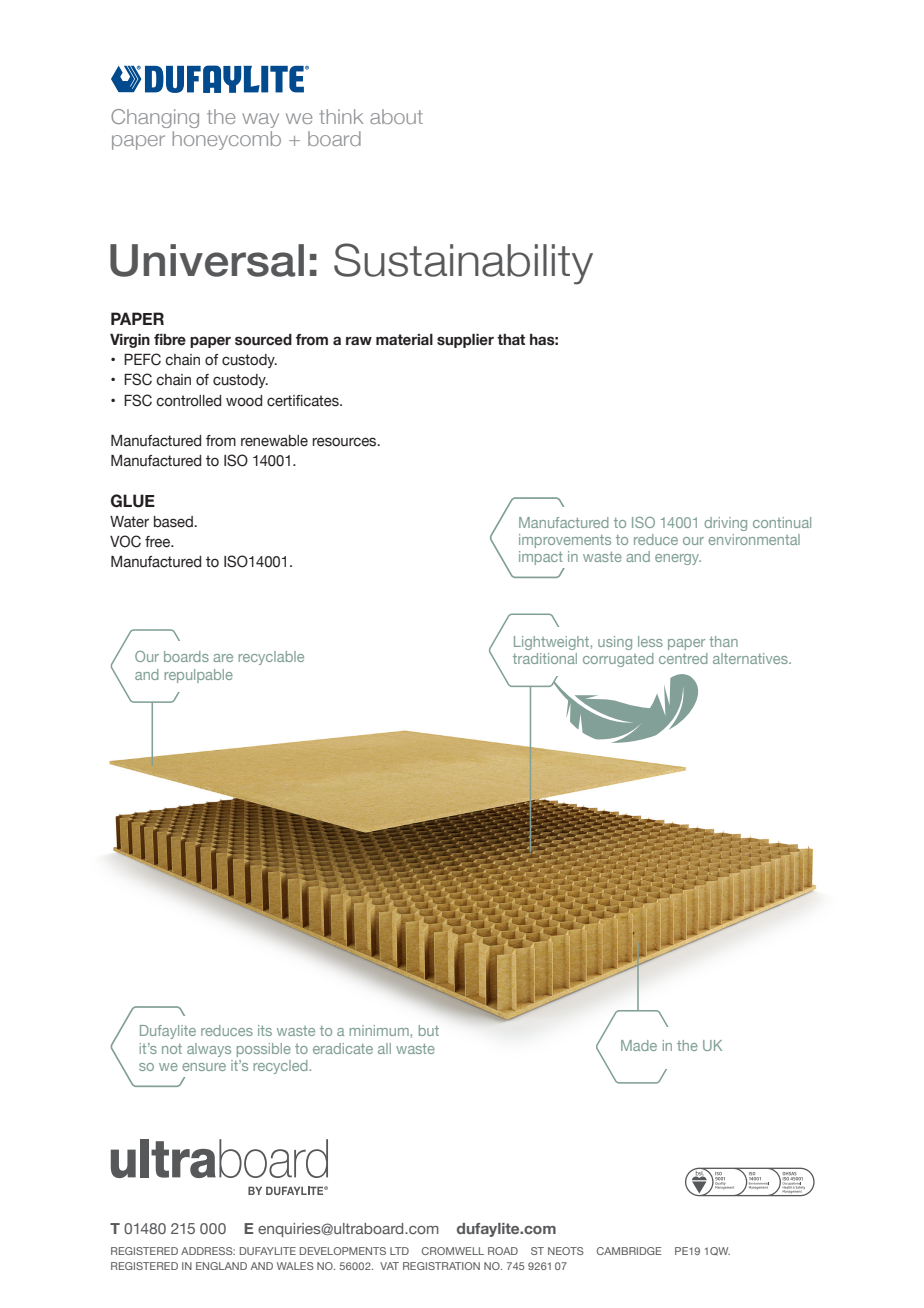 This page has height=1308, width=924. I want to click on ENGLAND, so click(221, 1266).
